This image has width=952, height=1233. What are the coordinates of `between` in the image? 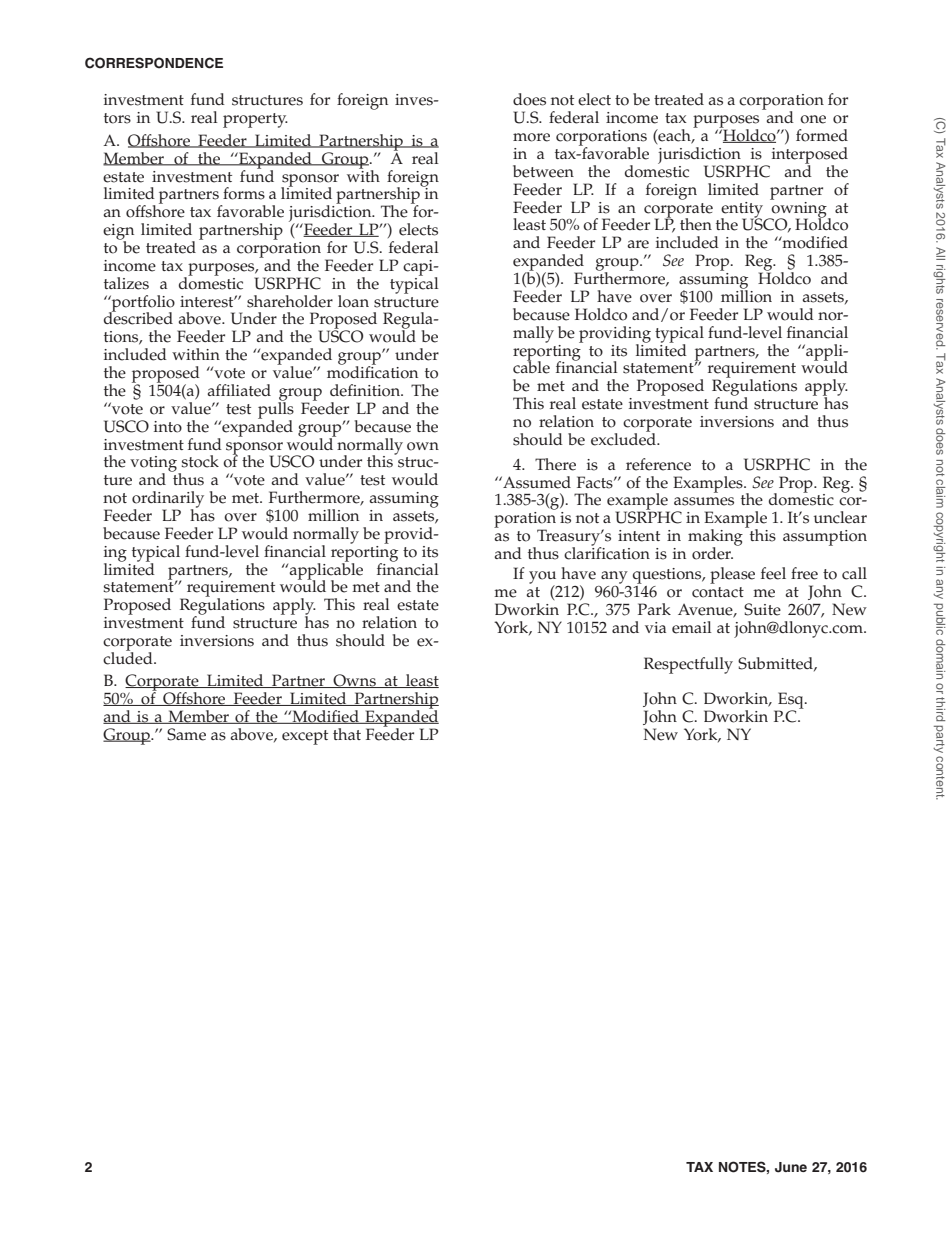 It's located at (543, 171).
